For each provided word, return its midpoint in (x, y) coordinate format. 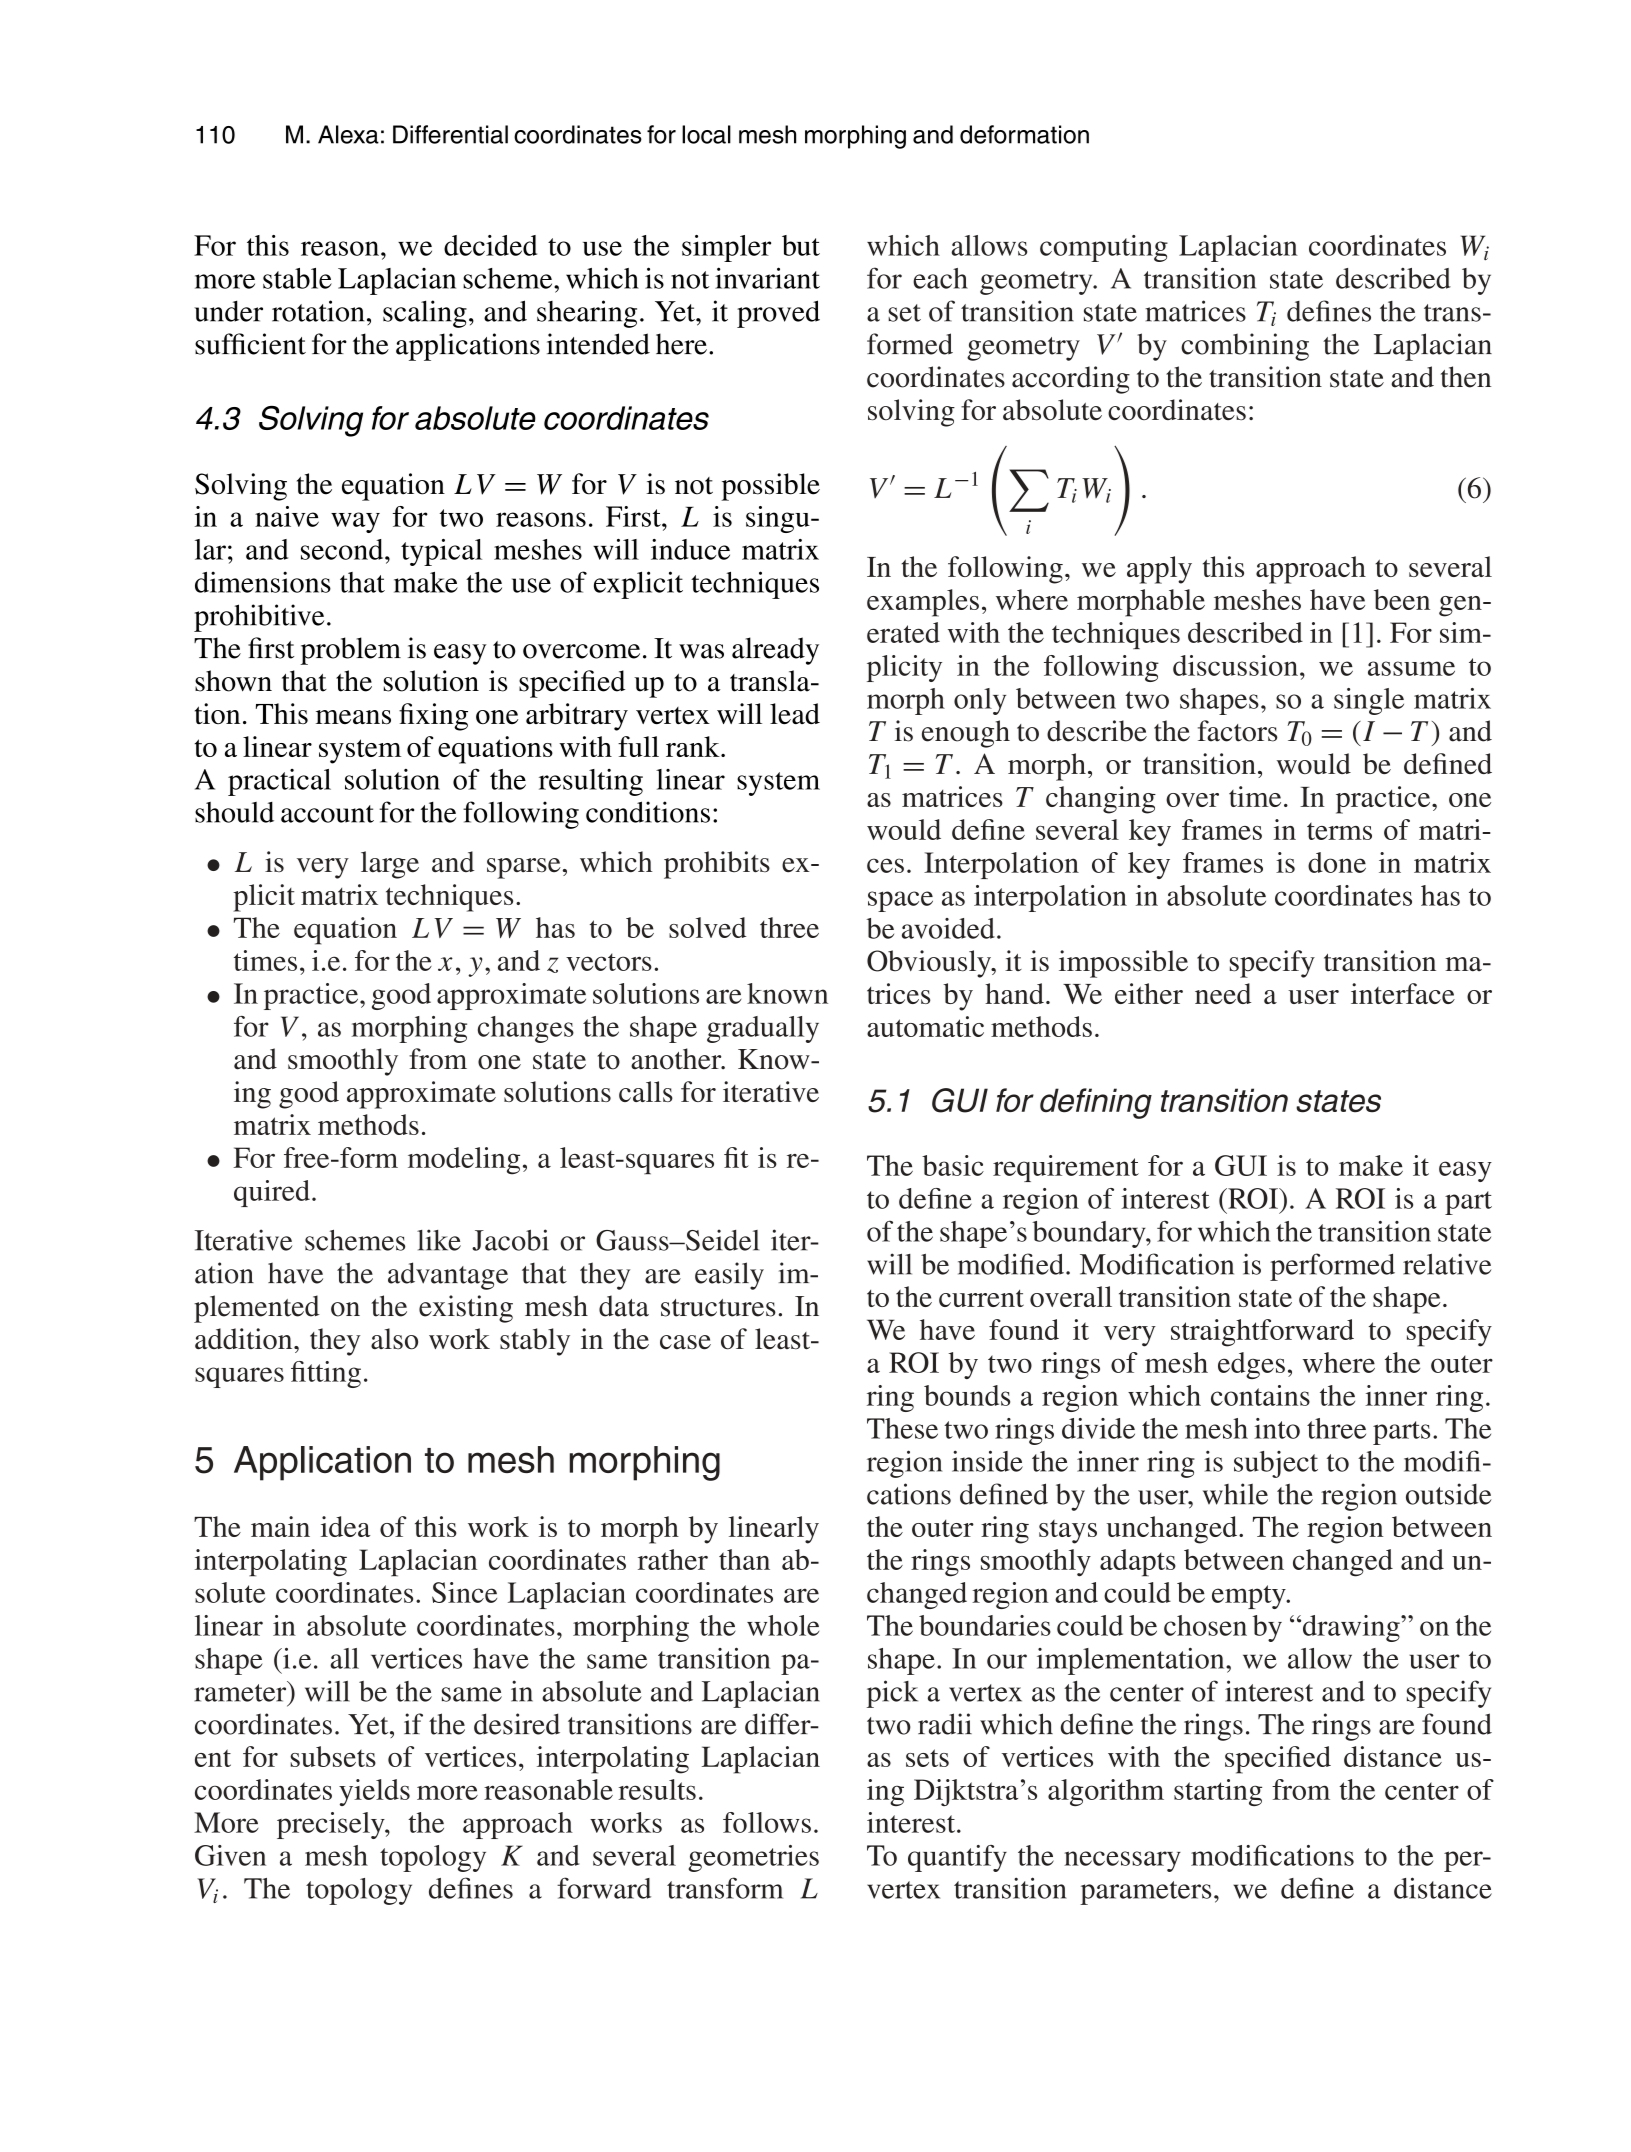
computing (1104, 248)
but (801, 245)
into (1277, 1428)
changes (526, 1029)
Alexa (348, 134)
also (394, 1339)
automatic (925, 1026)
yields (374, 1792)
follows (767, 1822)
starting (1218, 1792)
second (343, 549)
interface (1403, 993)
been (1402, 599)
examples (923, 603)
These (902, 1428)
